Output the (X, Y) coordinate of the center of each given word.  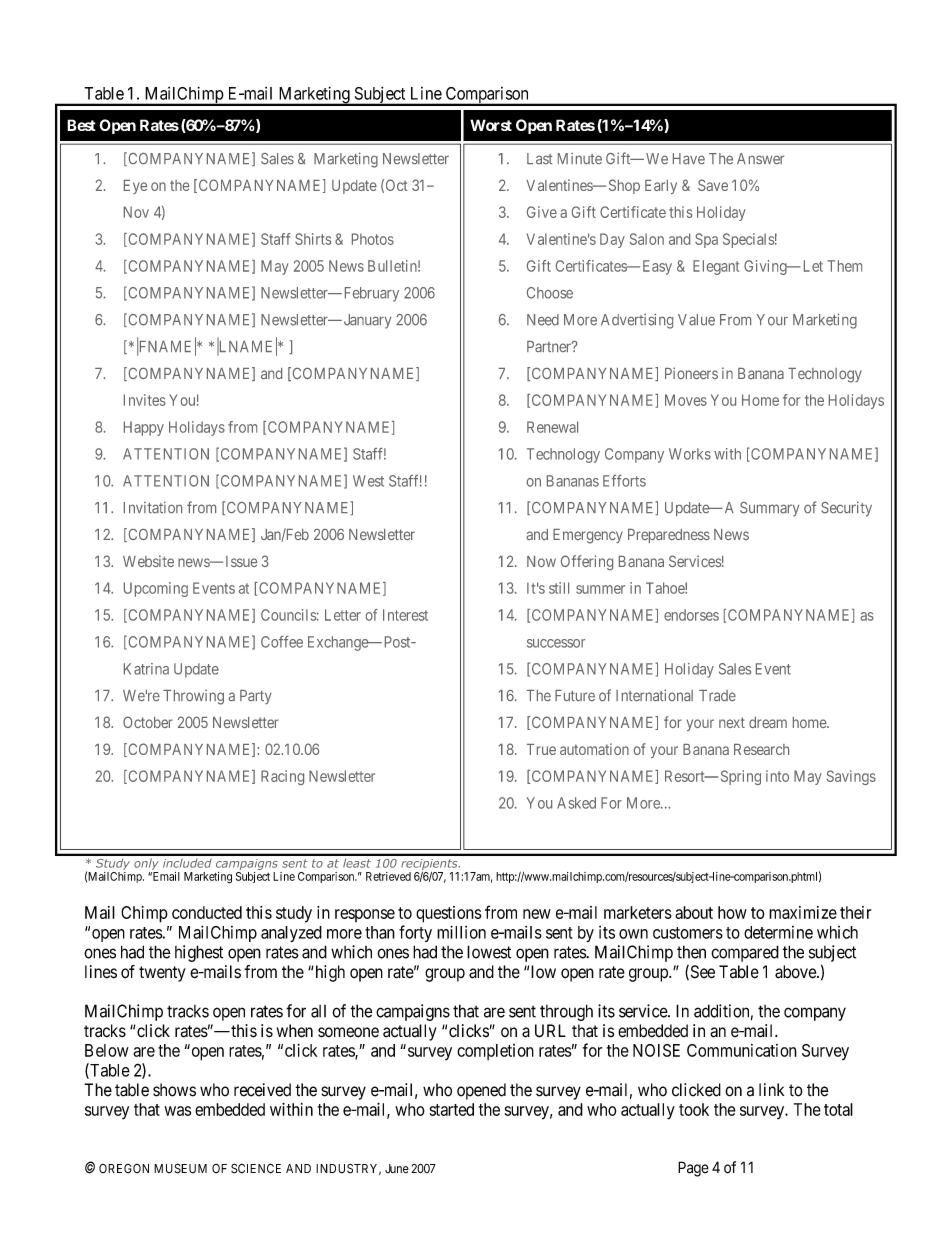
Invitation (153, 508)
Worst (491, 125)
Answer (760, 158)
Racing (282, 777)
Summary (769, 509)
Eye (135, 187)
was (177, 1111)
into (777, 776)
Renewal (552, 427)
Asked (576, 803)
